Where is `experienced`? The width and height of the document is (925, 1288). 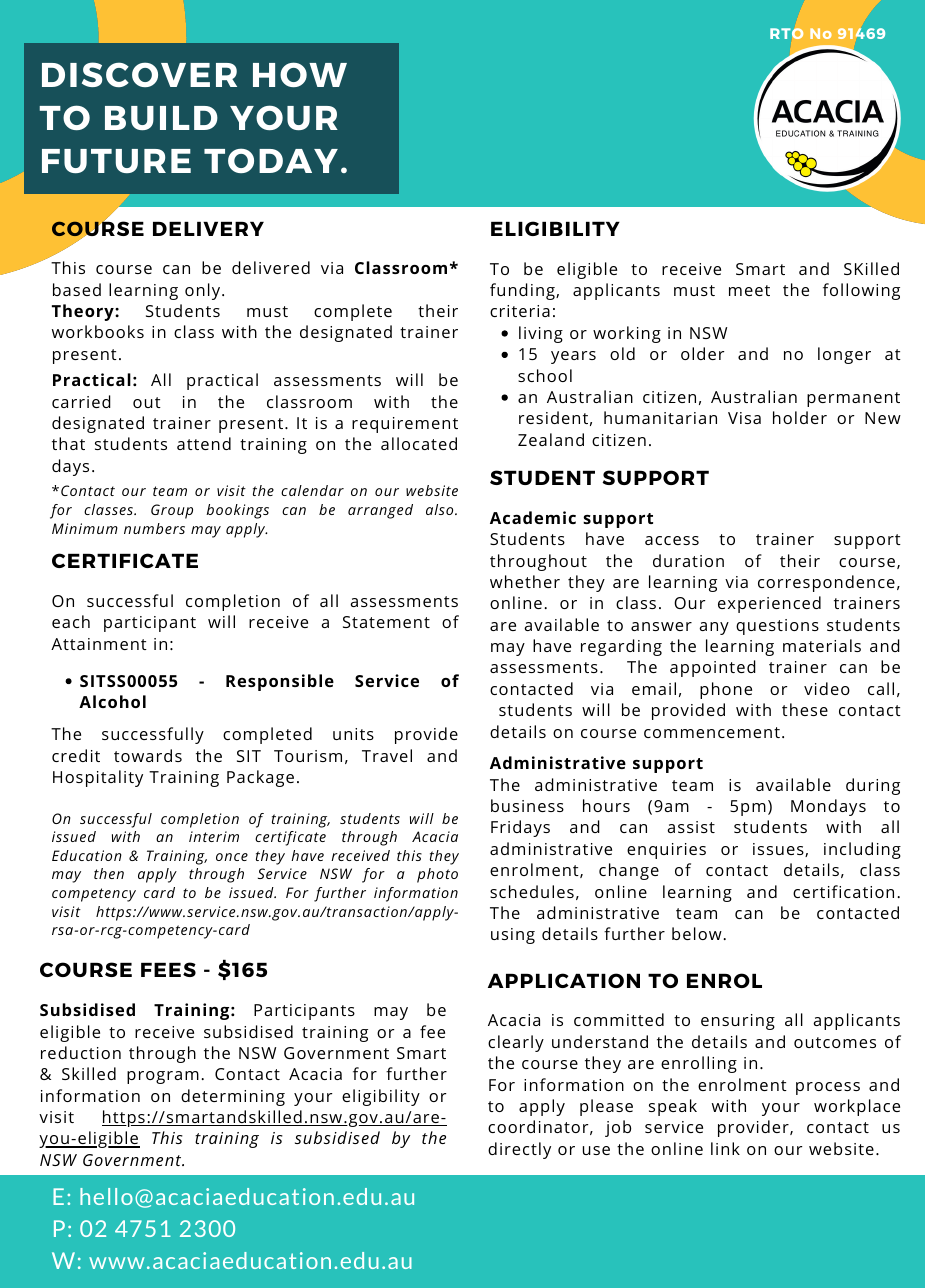
experienced is located at coordinates (769, 604).
